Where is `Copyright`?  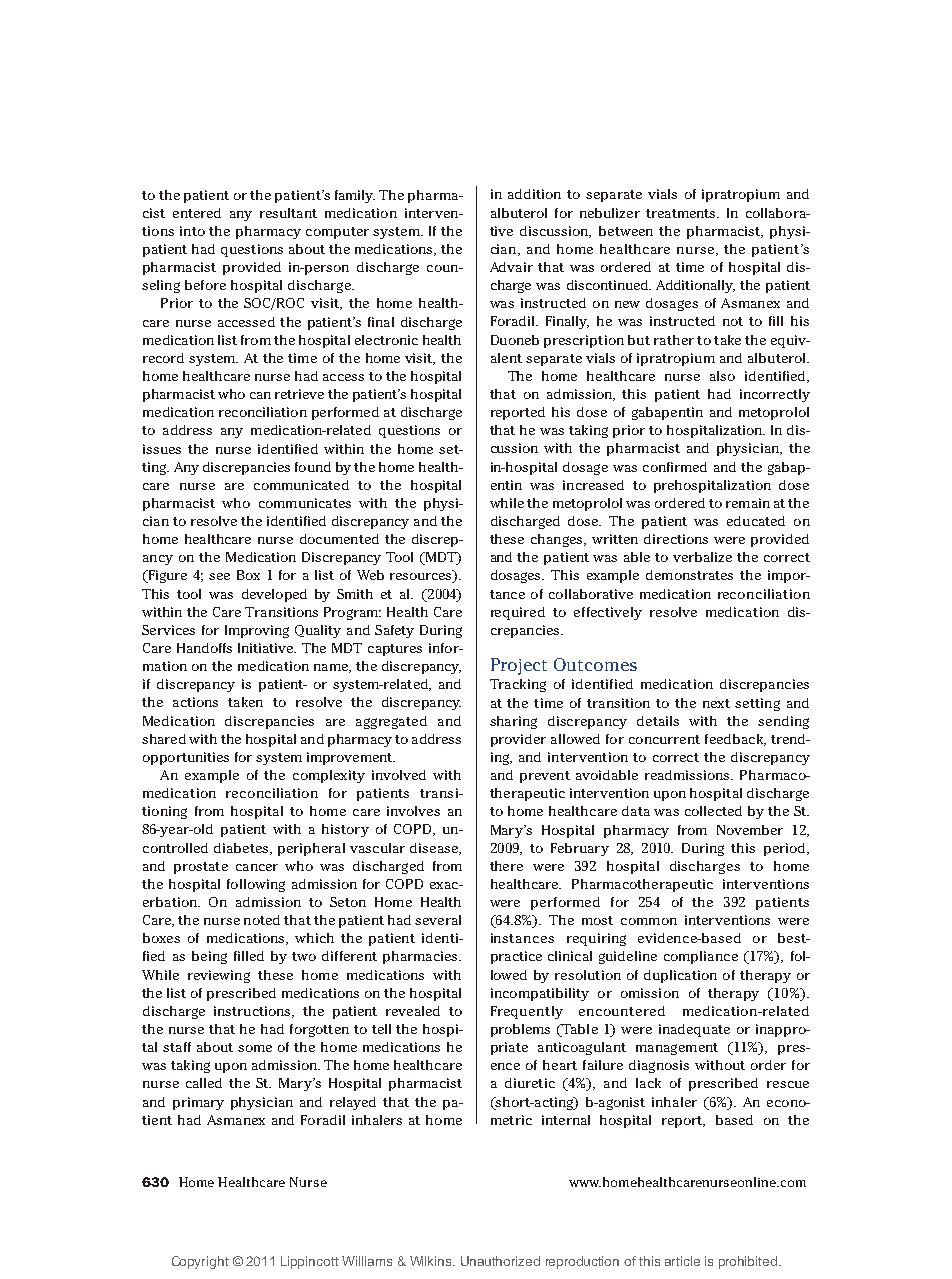
Copyright is located at coordinates (200, 1262).
